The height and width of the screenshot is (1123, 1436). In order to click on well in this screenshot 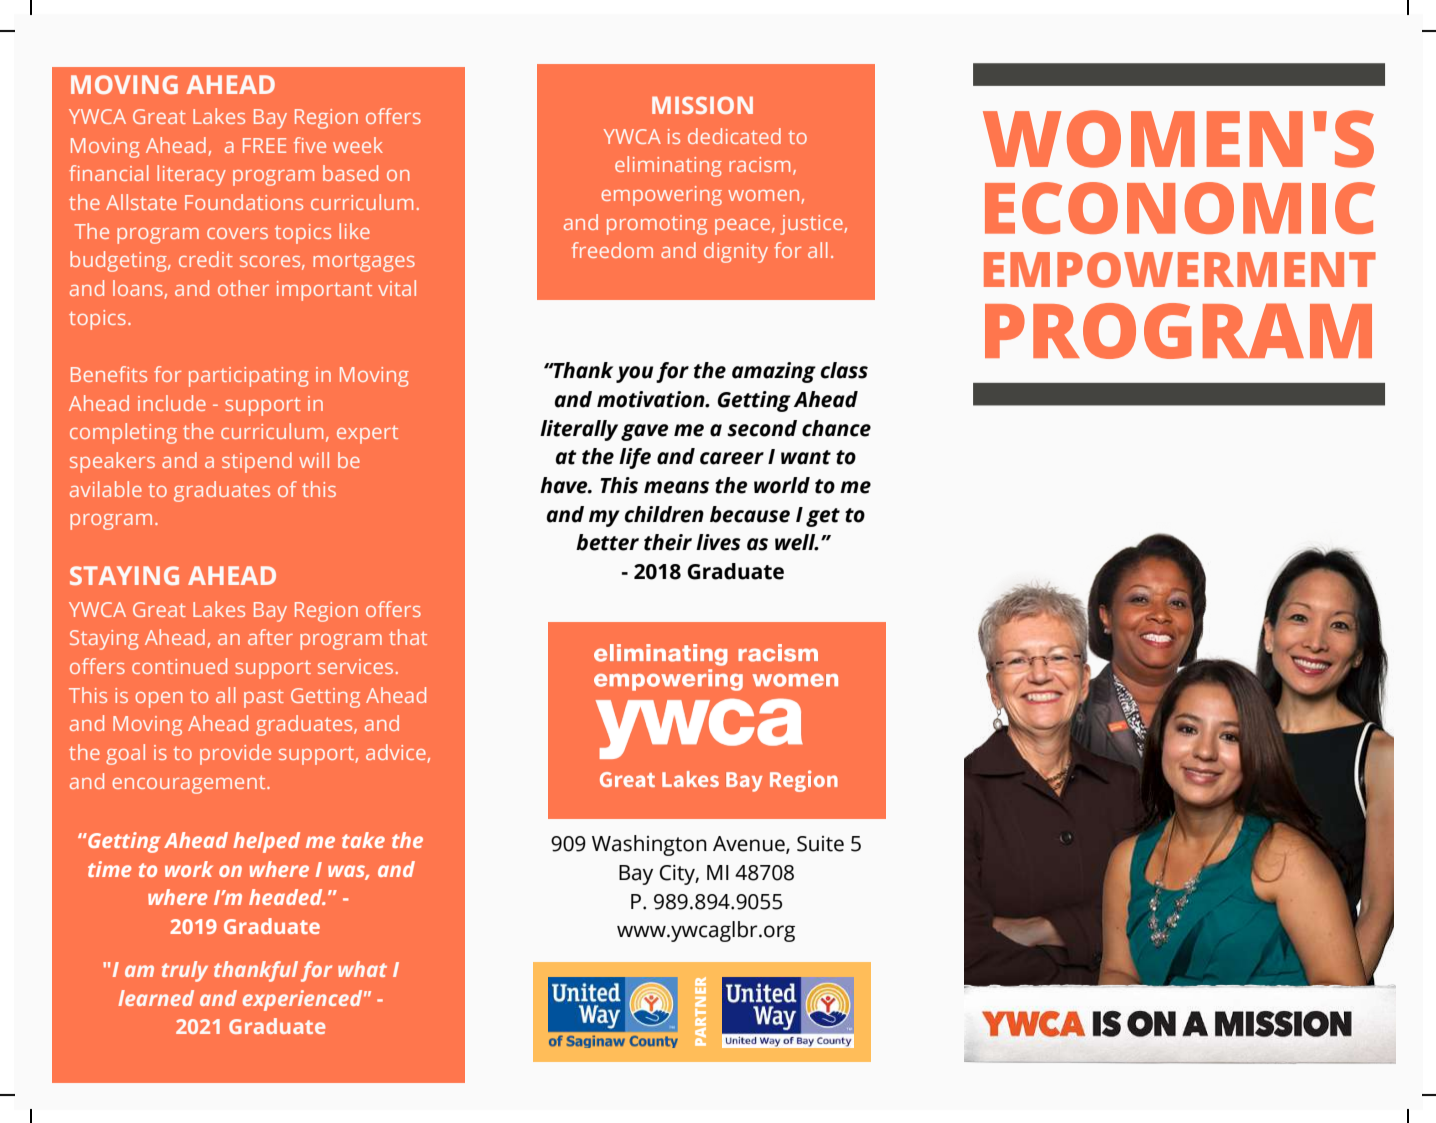, I will do `click(796, 542)`.
